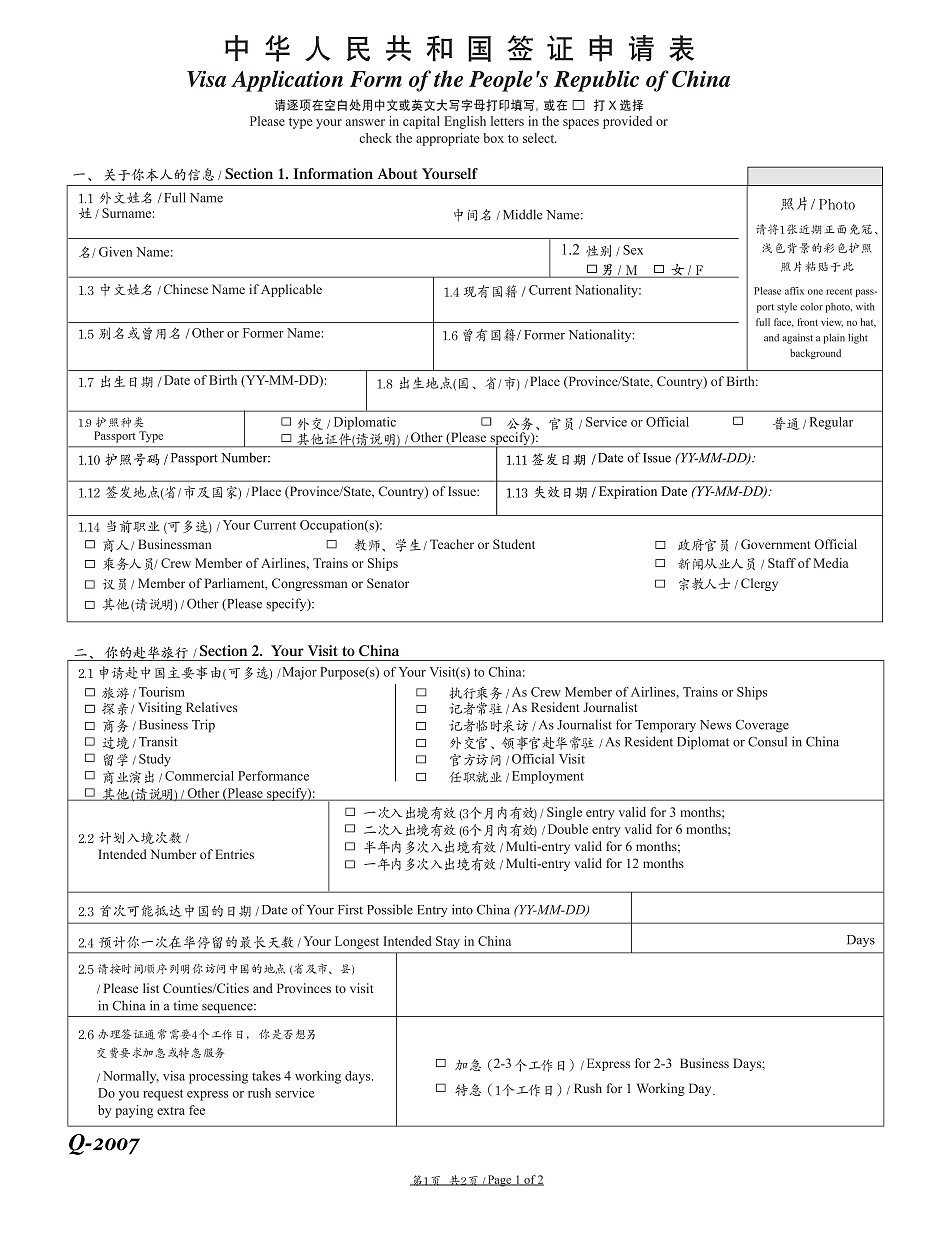 This screenshot has width=952, height=1233. Describe the element at coordinates (287, 81) in the screenshot. I see `Application` at that location.
